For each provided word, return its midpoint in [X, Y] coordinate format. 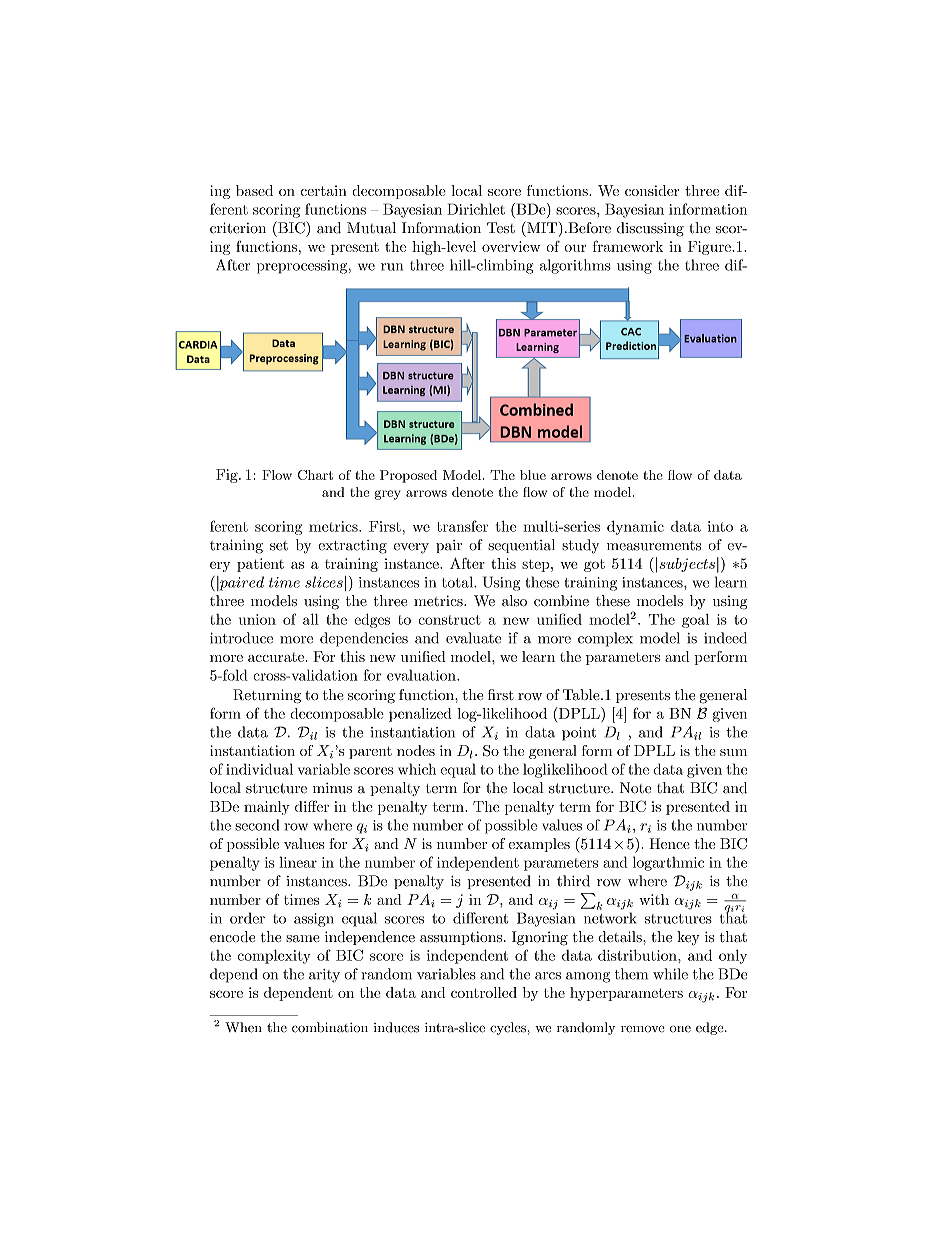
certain [323, 190]
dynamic [635, 528]
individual [259, 769]
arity [324, 976]
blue [533, 475]
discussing [650, 229]
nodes [416, 750]
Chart [315, 475]
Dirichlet [476, 209]
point [579, 734]
